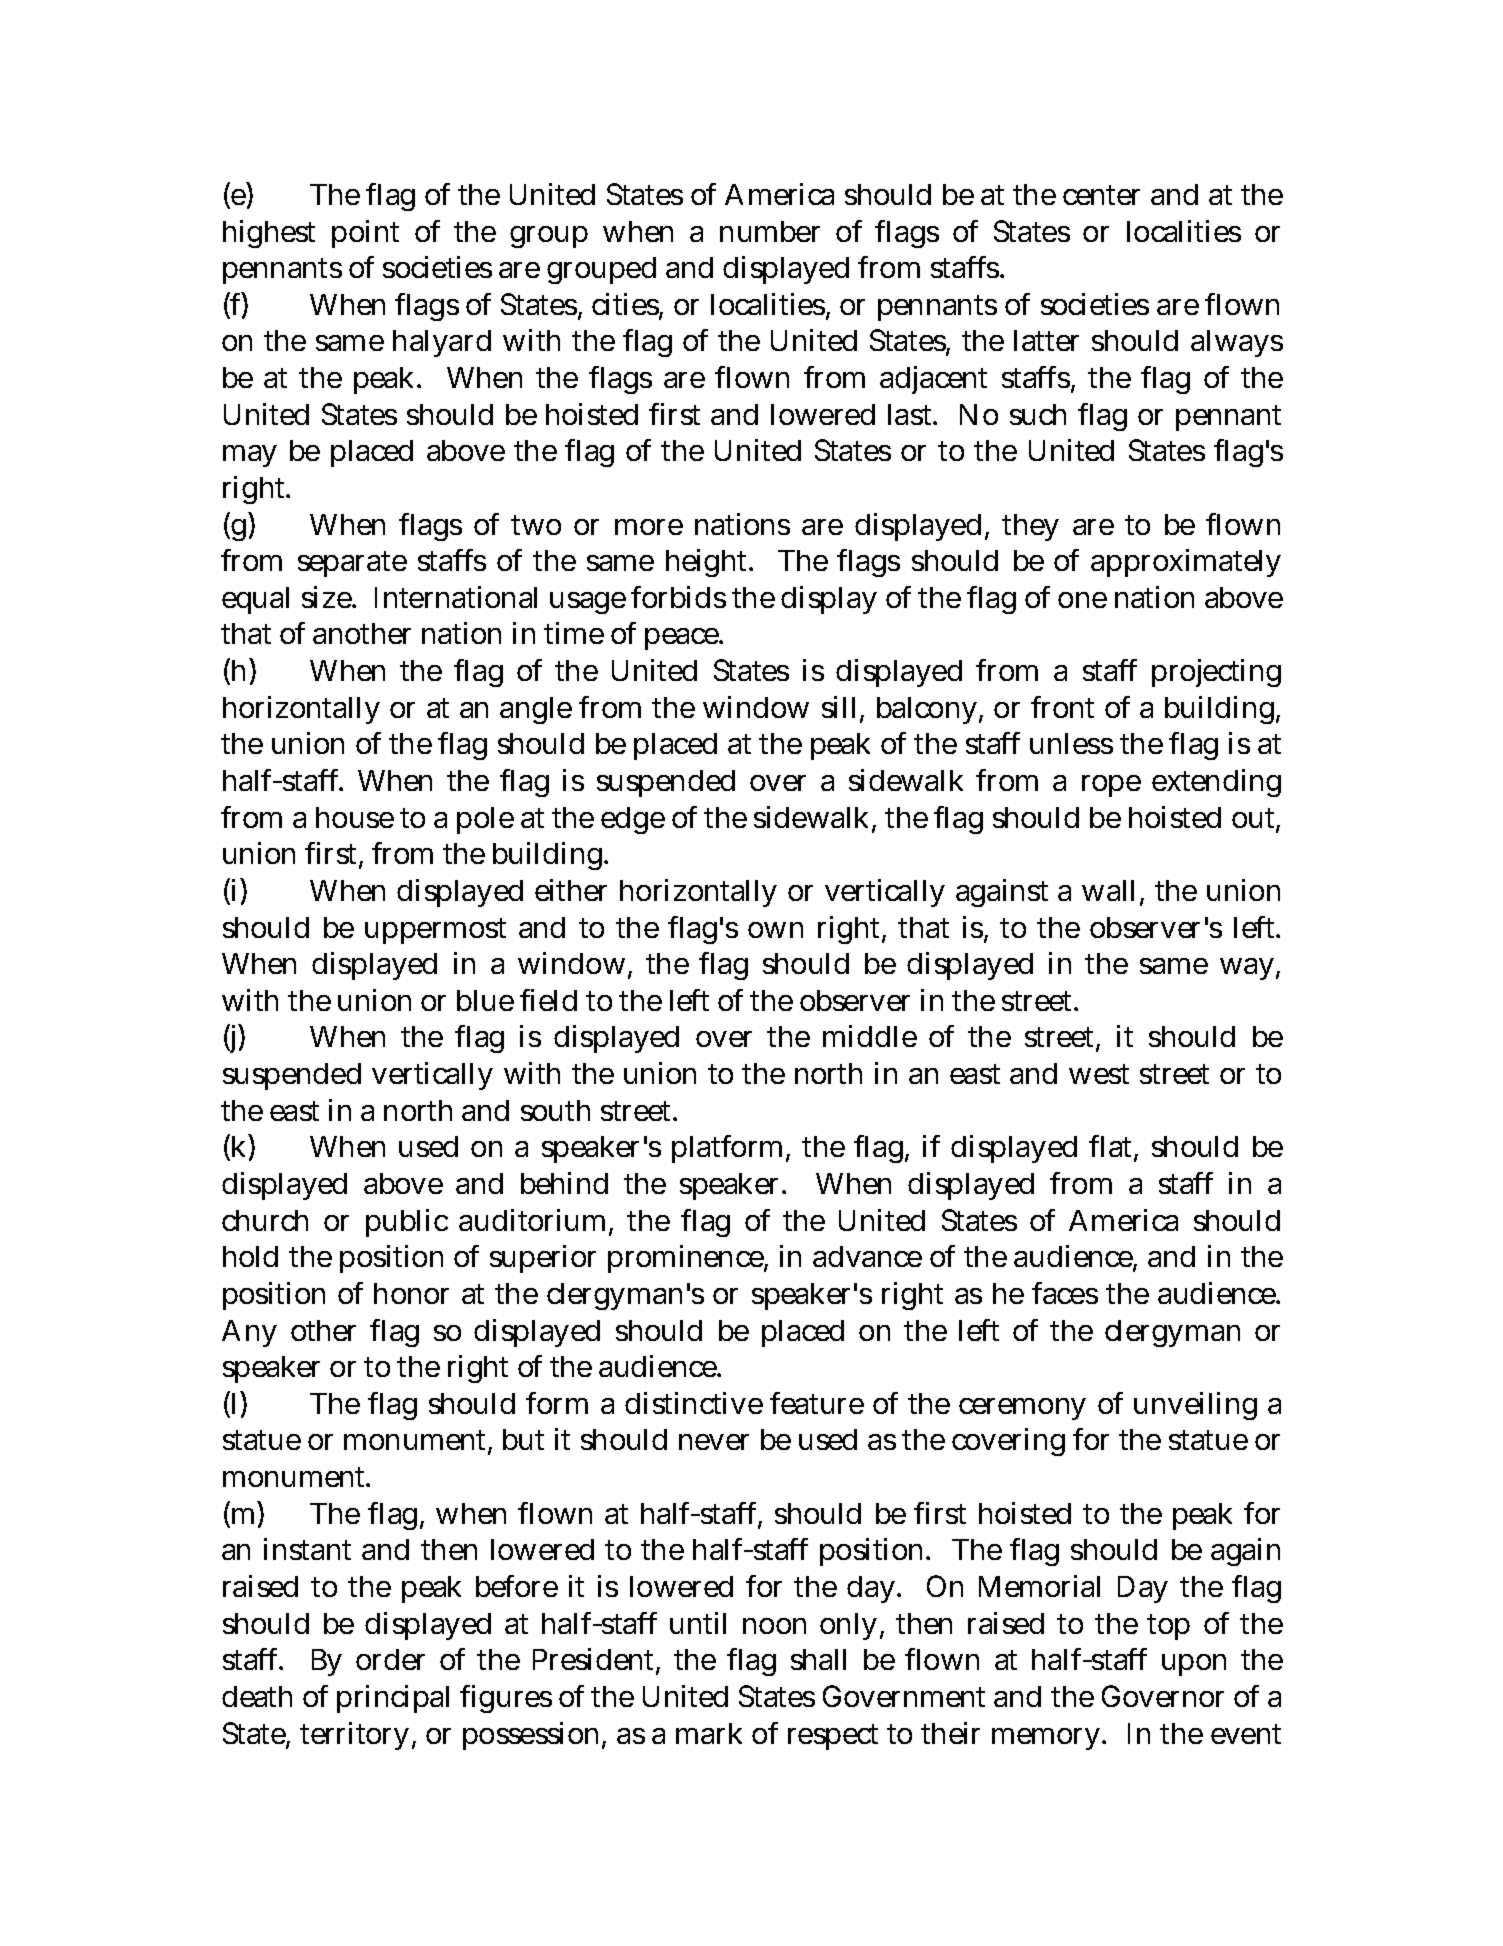  I want to click on upon, so click(1194, 1665).
